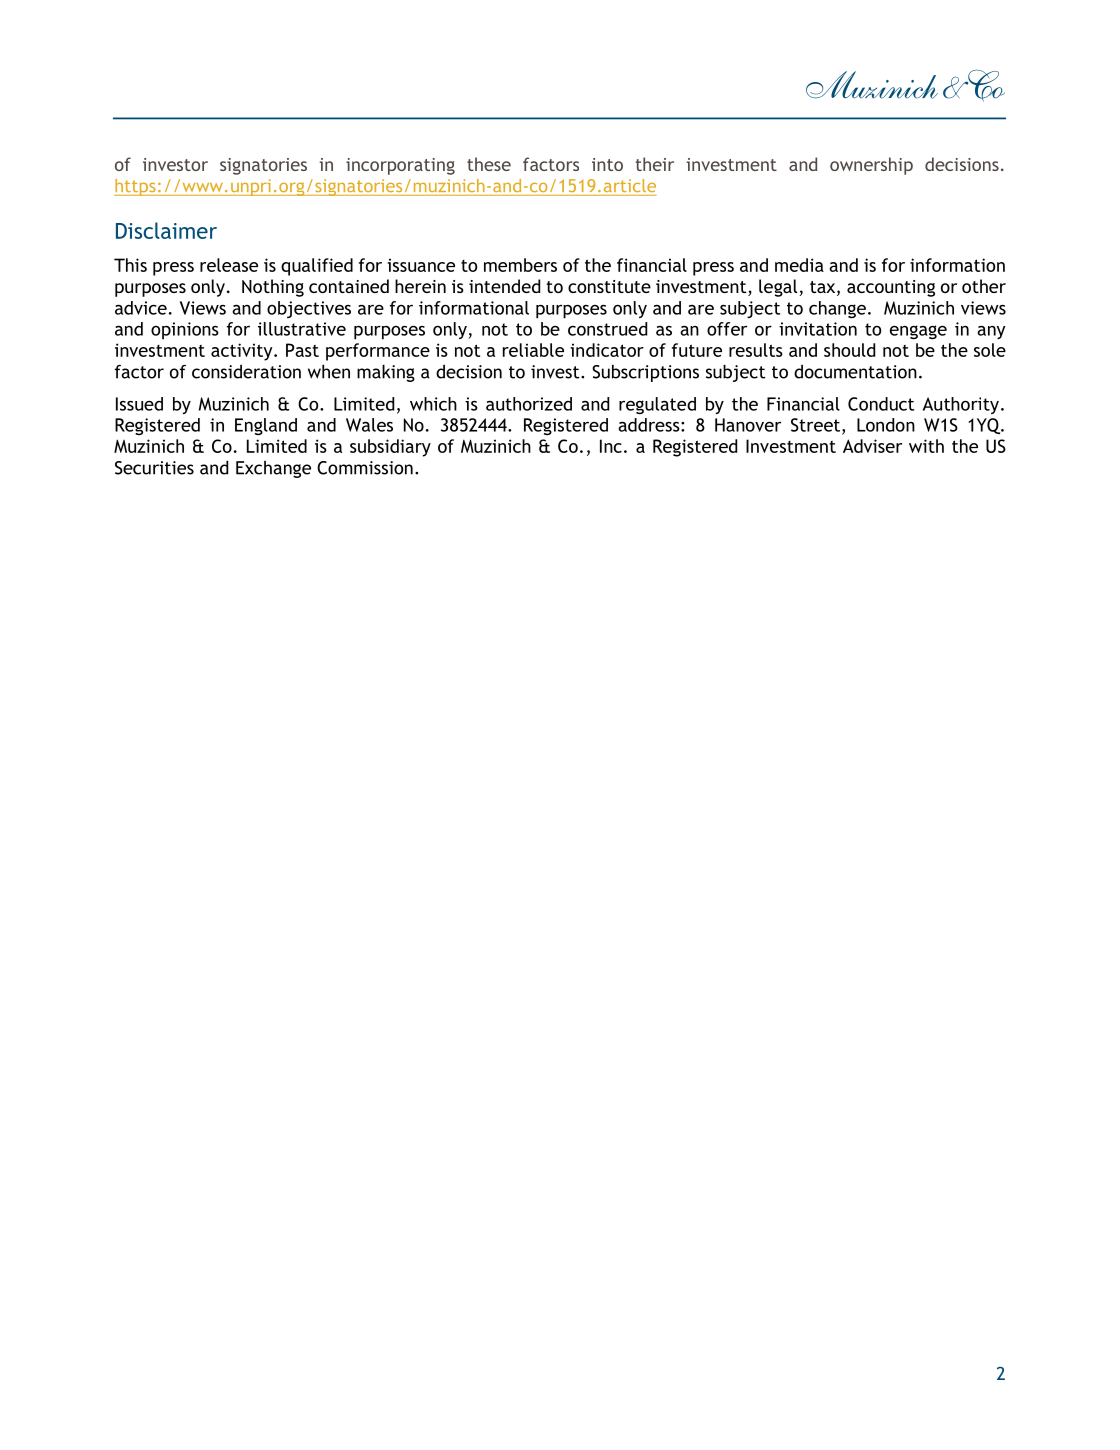 Image resolution: width=1120 pixels, height=1450 pixels. Describe the element at coordinates (607, 164) in the page. I see `into` at that location.
